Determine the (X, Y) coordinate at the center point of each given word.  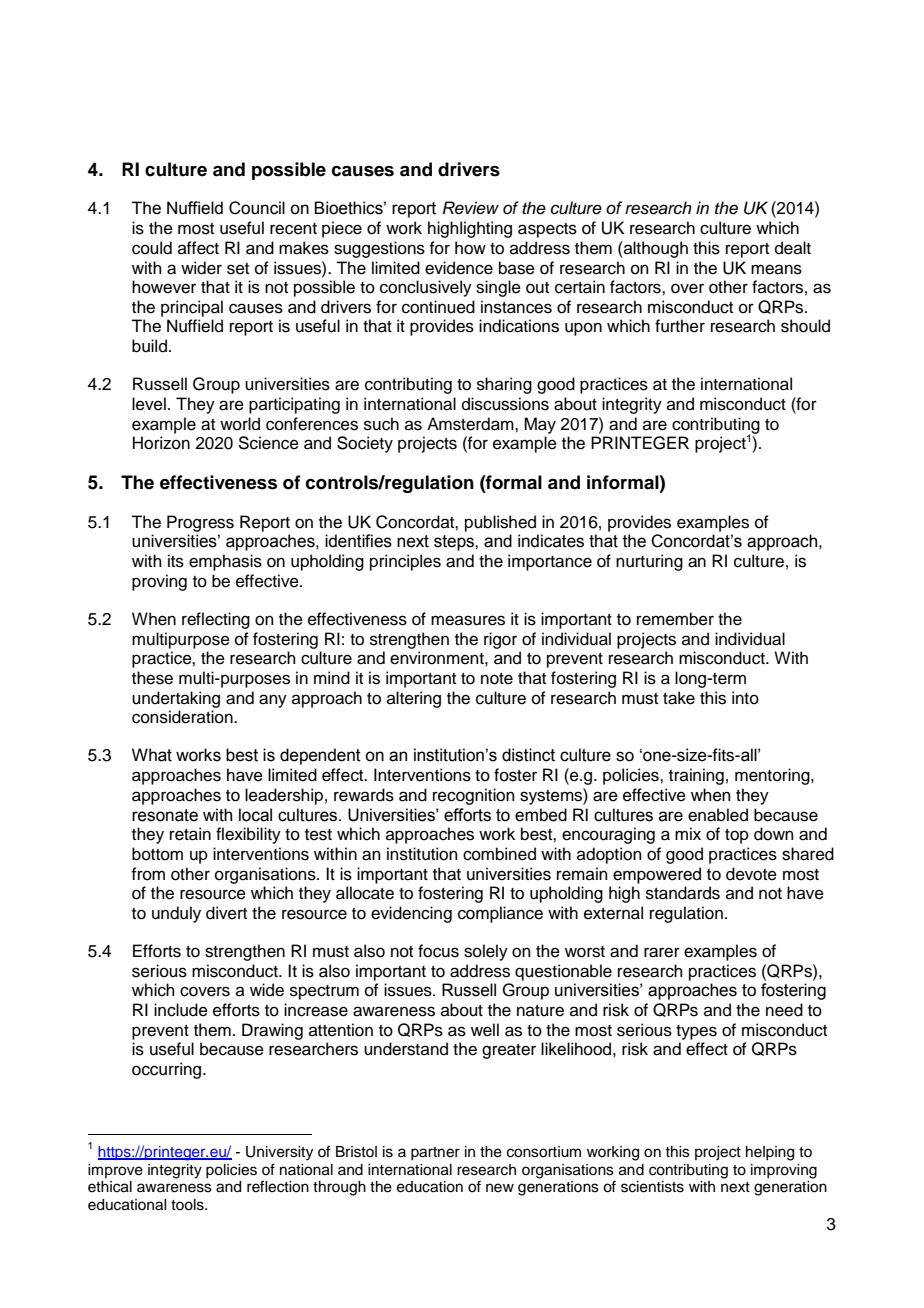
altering (414, 699)
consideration (183, 717)
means (776, 269)
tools (188, 1205)
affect (198, 248)
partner (435, 1153)
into (745, 698)
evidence (459, 268)
